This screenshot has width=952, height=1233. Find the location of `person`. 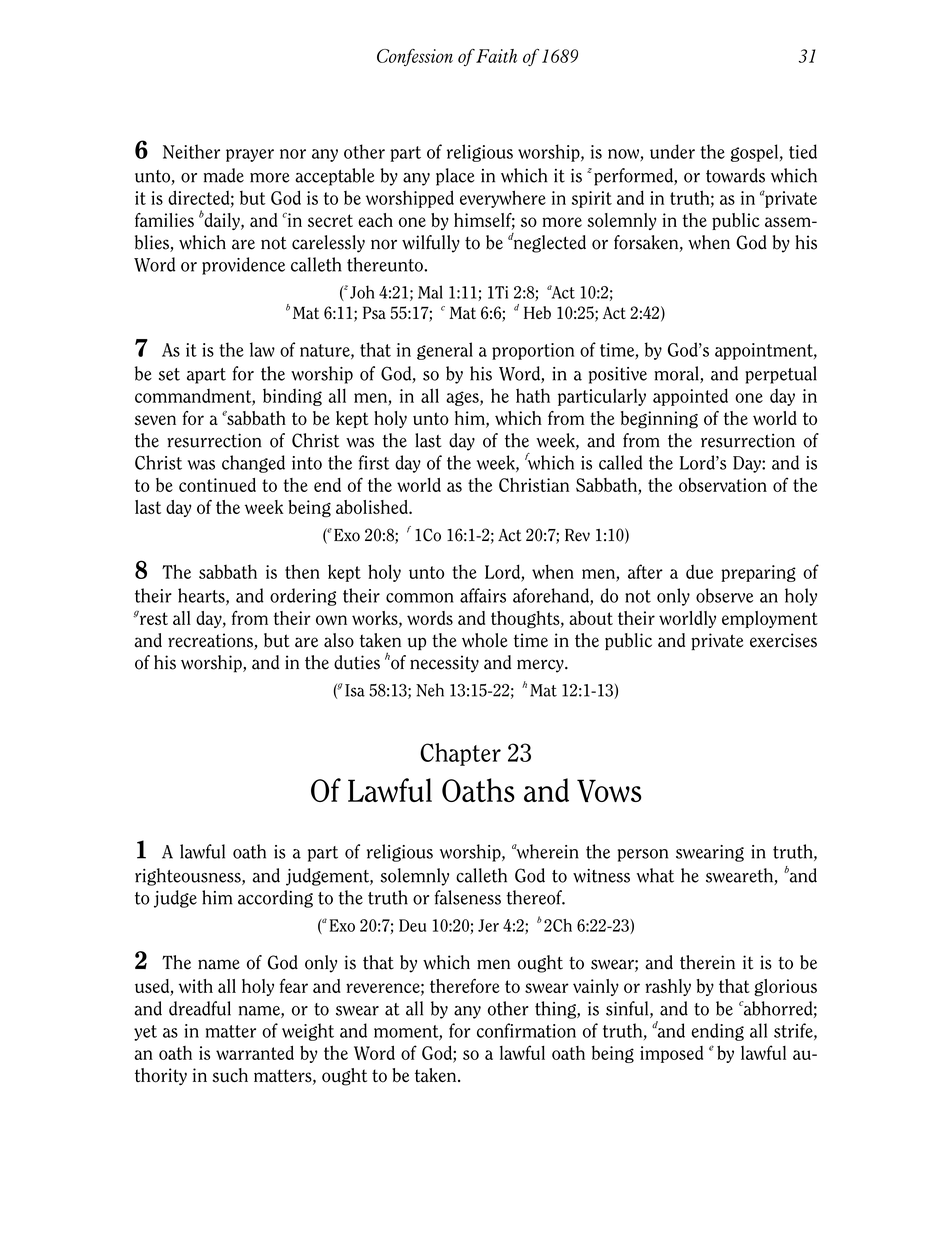

person is located at coordinates (643, 855).
